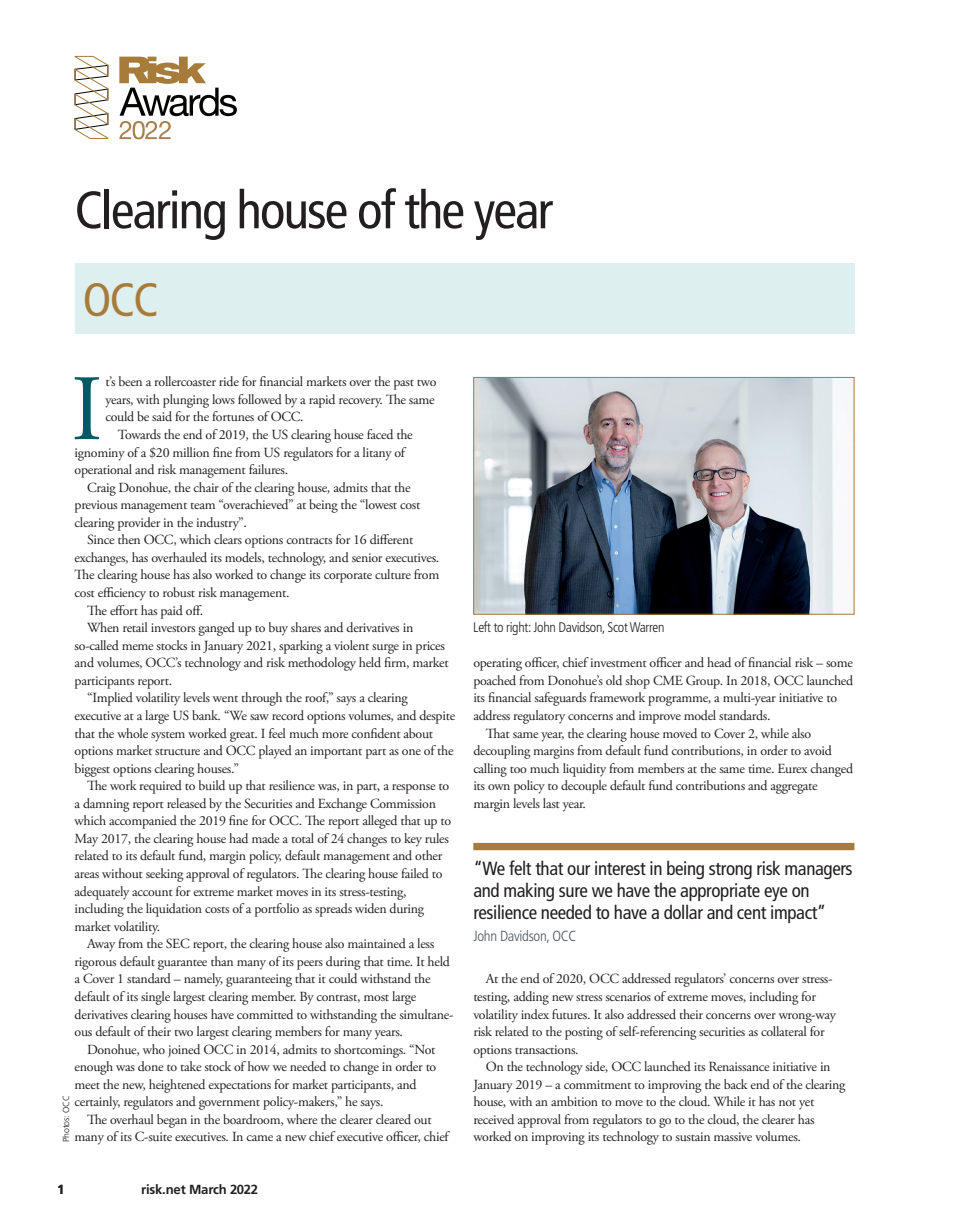 The width and height of the screenshot is (954, 1232). What do you see at coordinates (794, 789) in the screenshot?
I see `aggregate` at bounding box center [794, 789].
